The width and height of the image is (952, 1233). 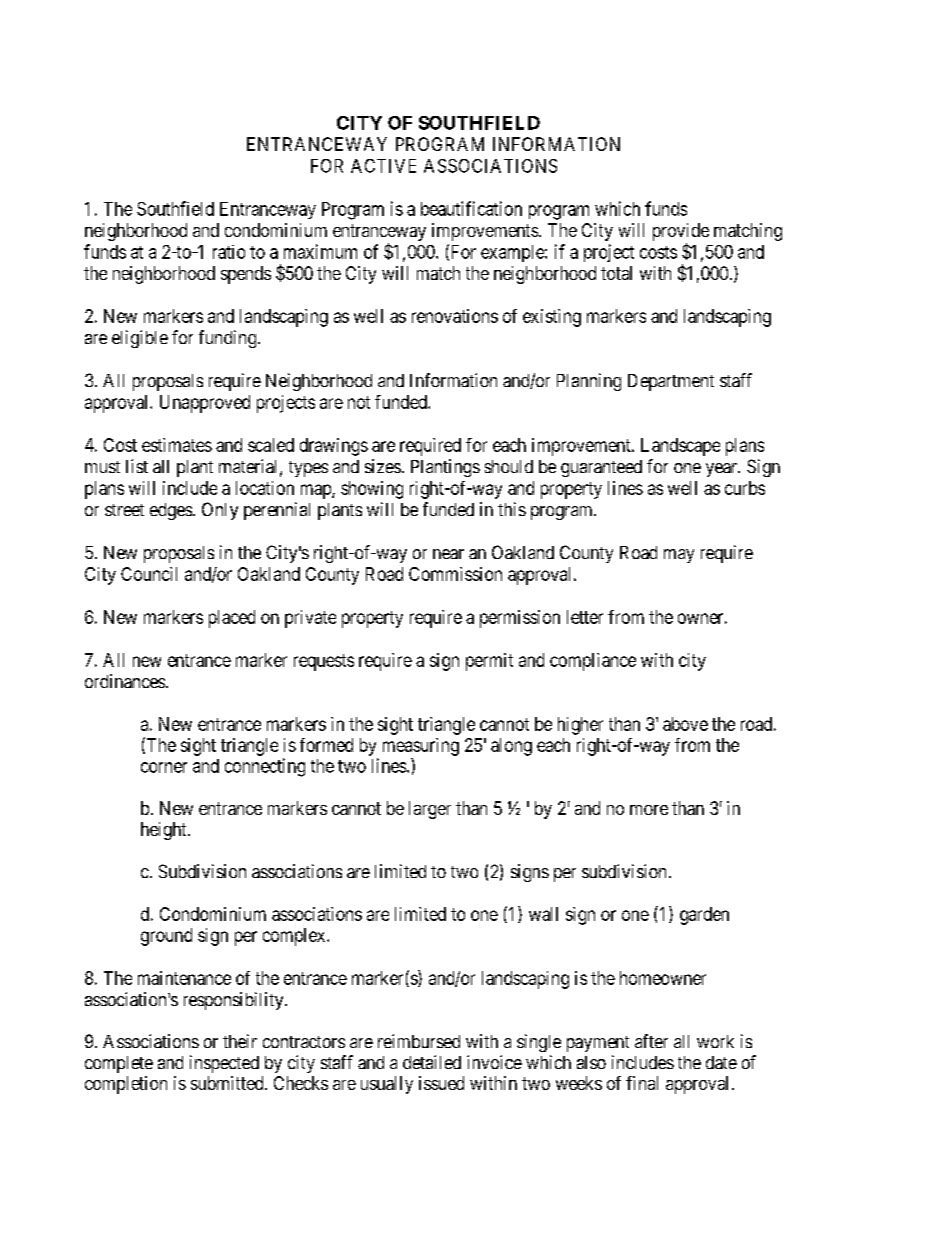 I want to click on ratio, so click(x=229, y=252).
